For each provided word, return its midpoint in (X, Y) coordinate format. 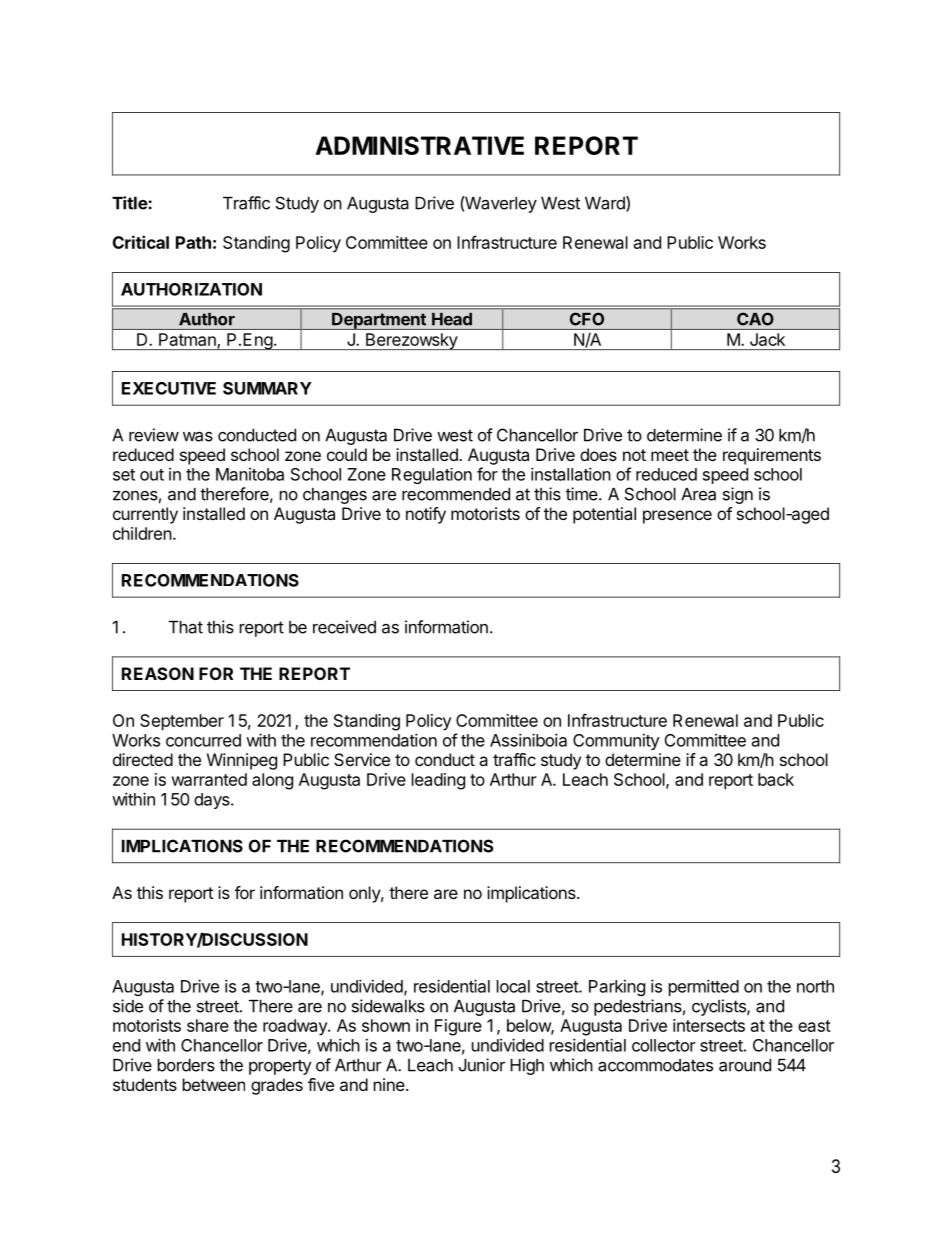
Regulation (432, 476)
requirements (772, 456)
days (213, 801)
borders (186, 1065)
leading (438, 781)
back (776, 779)
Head (452, 319)
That (186, 627)
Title (130, 203)
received (344, 627)
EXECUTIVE (169, 388)
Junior (482, 1065)
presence (677, 517)
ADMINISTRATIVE (419, 145)
